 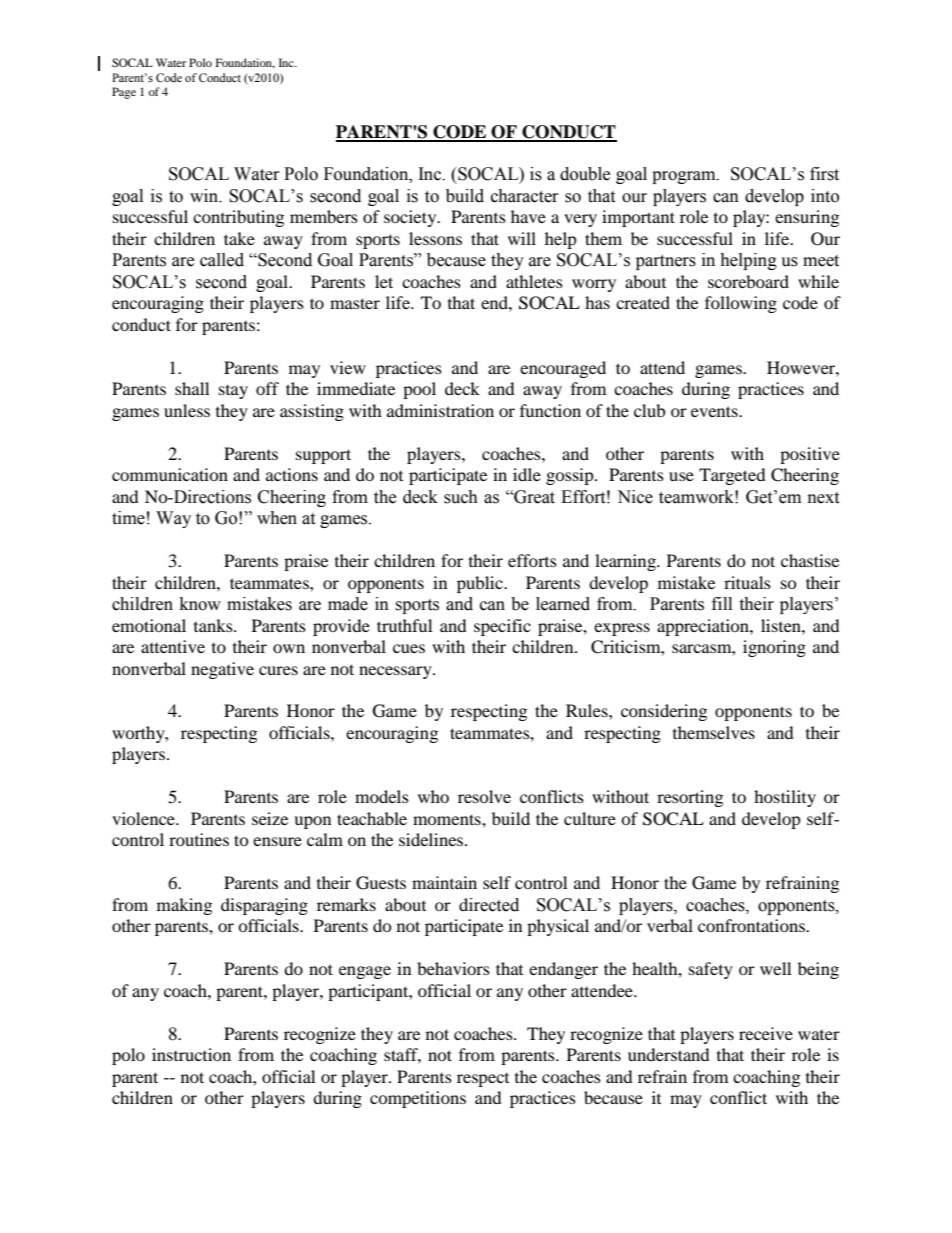 I want to click on know, so click(x=200, y=604).
